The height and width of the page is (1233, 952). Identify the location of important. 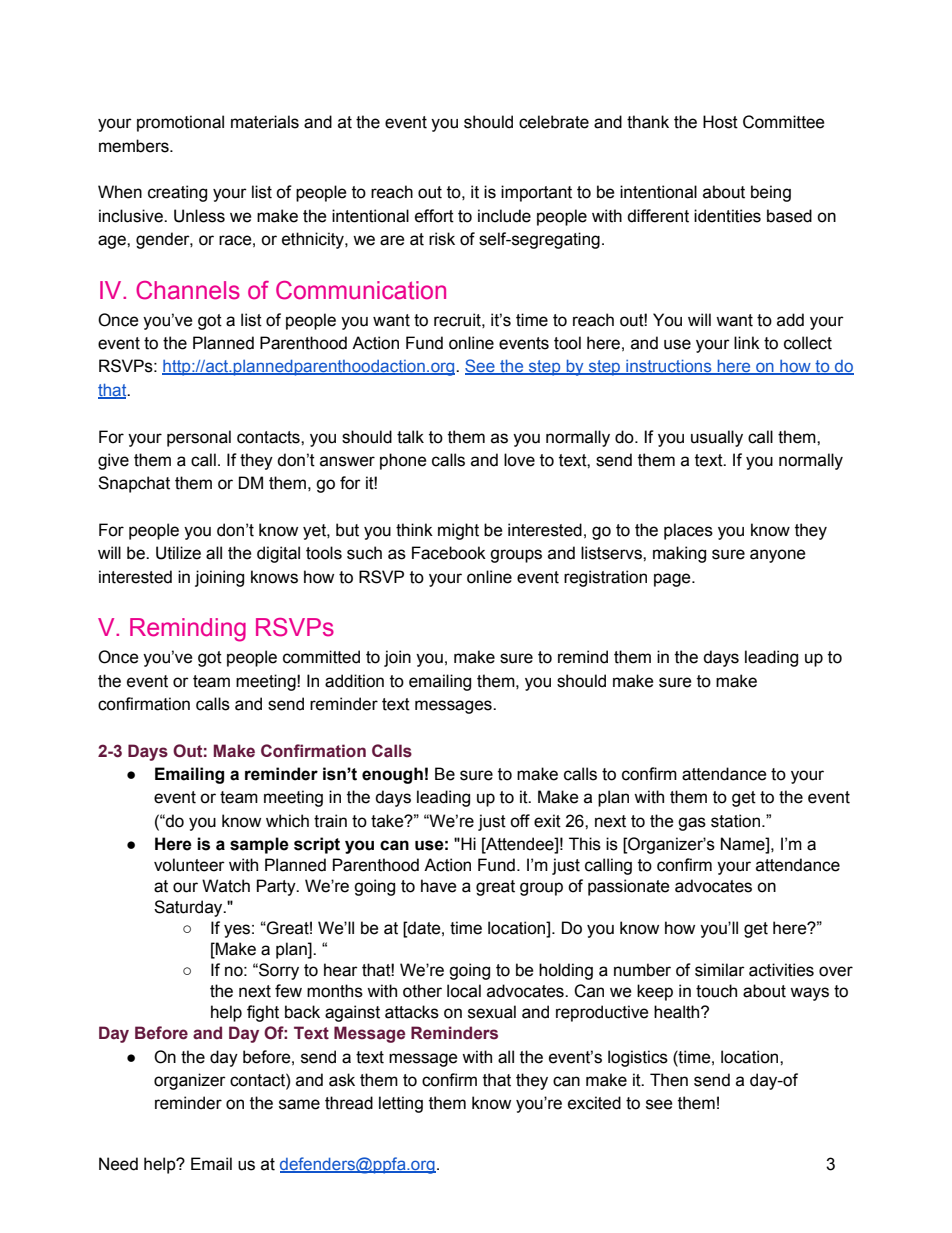
(536, 193).
